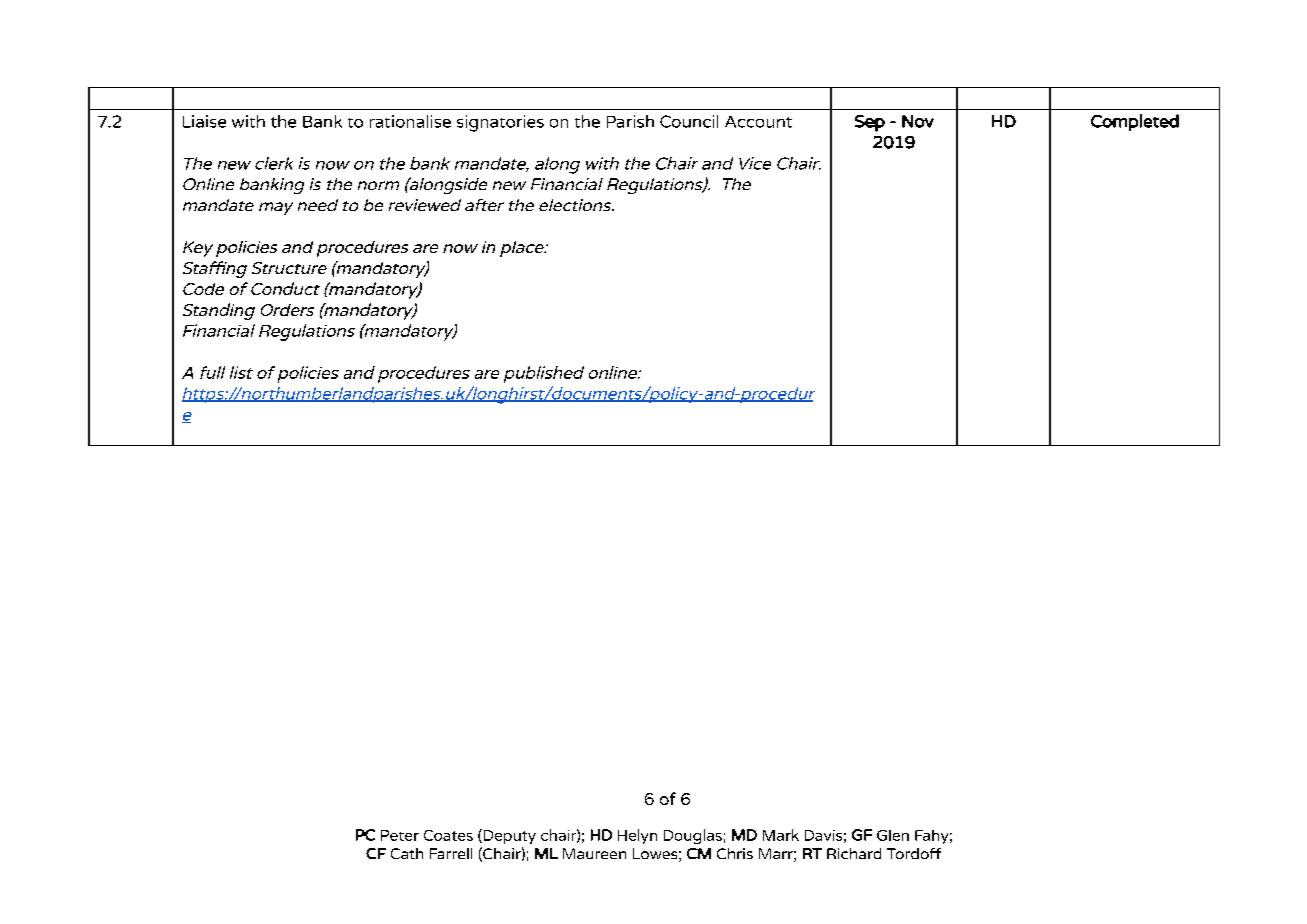  Describe the element at coordinates (400, 835) in the document. I see `Peter` at that location.
